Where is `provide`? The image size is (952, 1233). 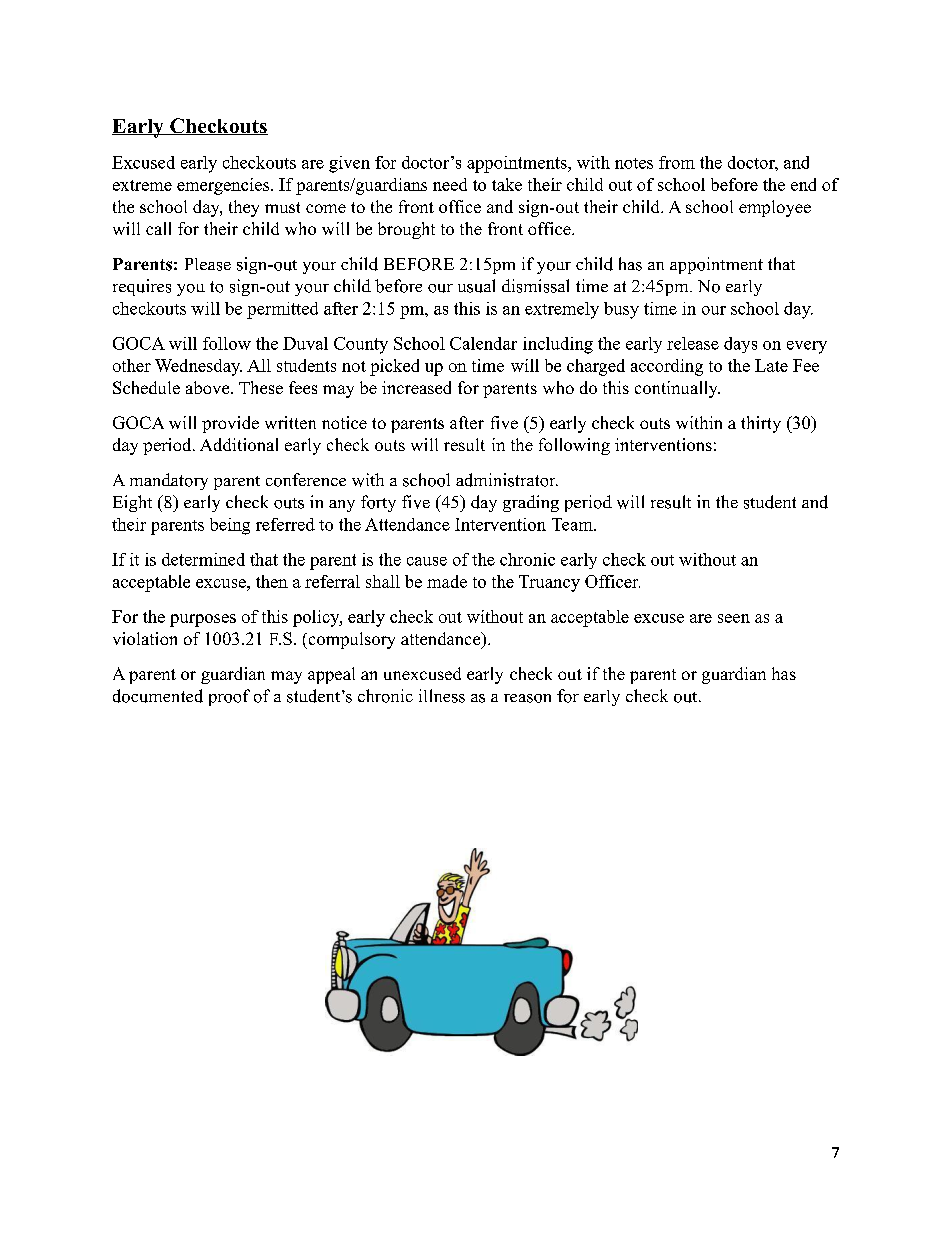
provide is located at coordinates (230, 424).
